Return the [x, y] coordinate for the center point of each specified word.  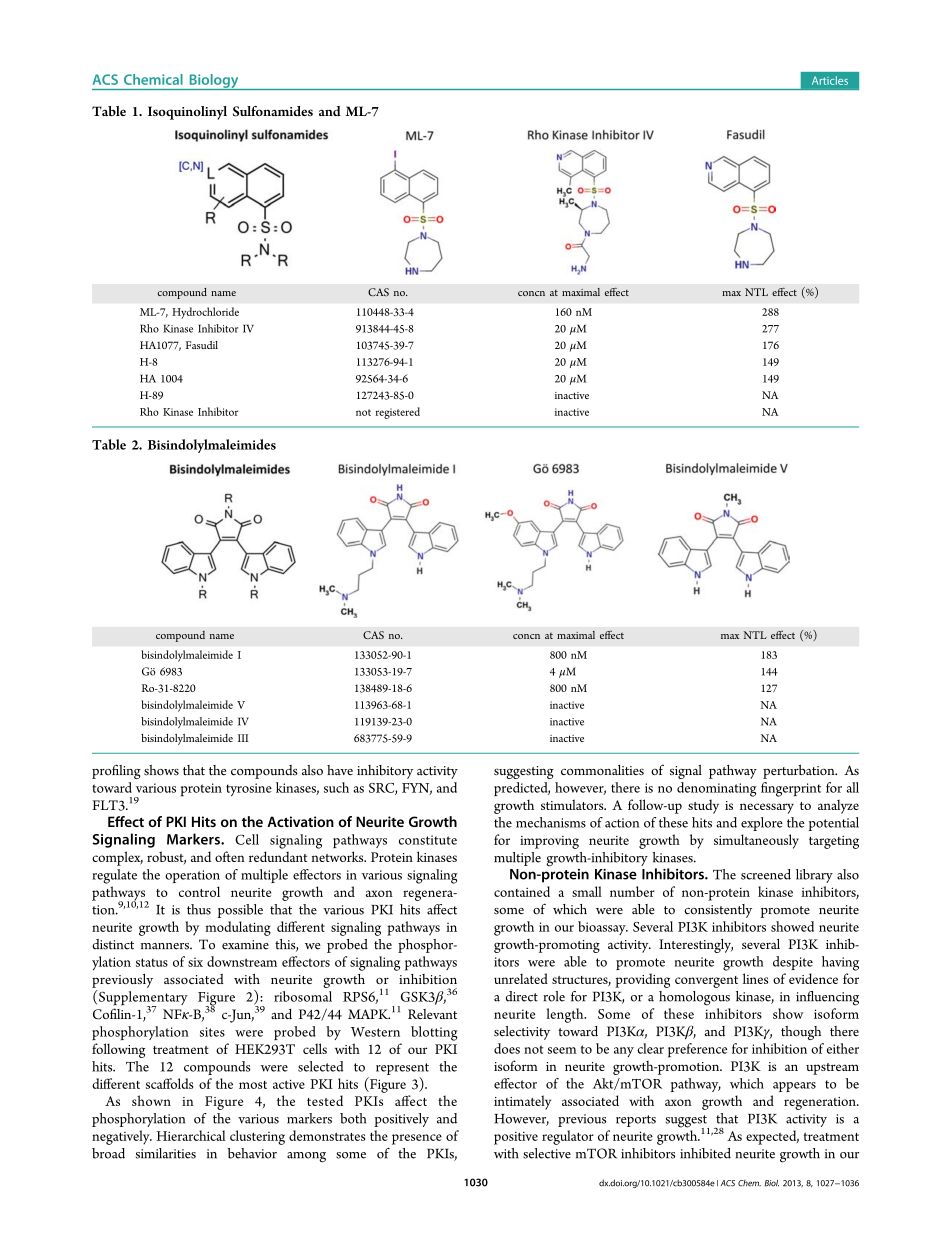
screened [766, 874]
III [243, 738]
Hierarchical [191, 1135]
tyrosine [249, 789]
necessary [767, 808]
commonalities [602, 770]
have [340, 770]
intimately [522, 1102]
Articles [830, 80]
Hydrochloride [205, 313]
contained [522, 891]
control [199, 891]
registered [398, 413]
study [703, 806]
